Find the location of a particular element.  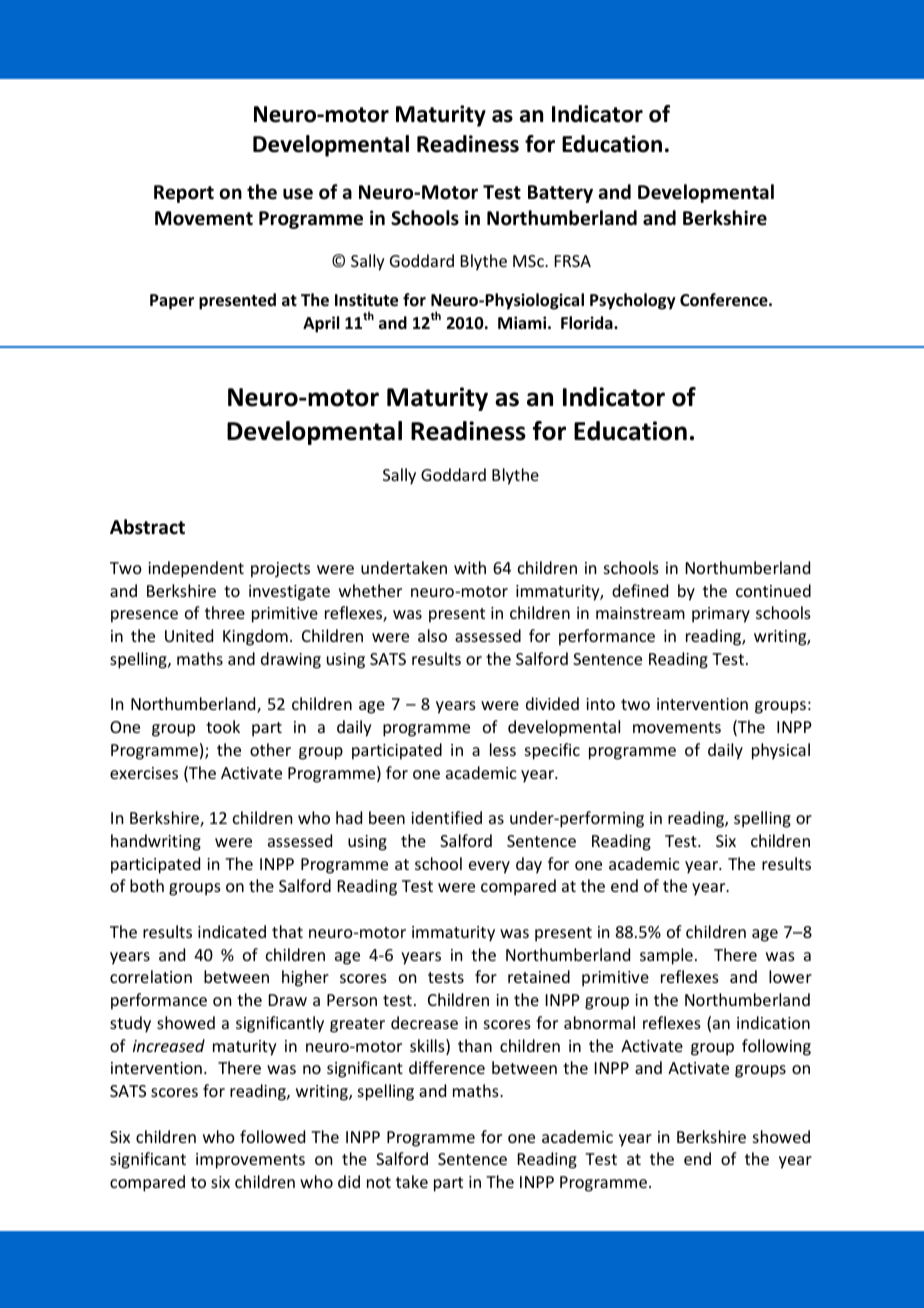

Psychology is located at coordinates (633, 301).
